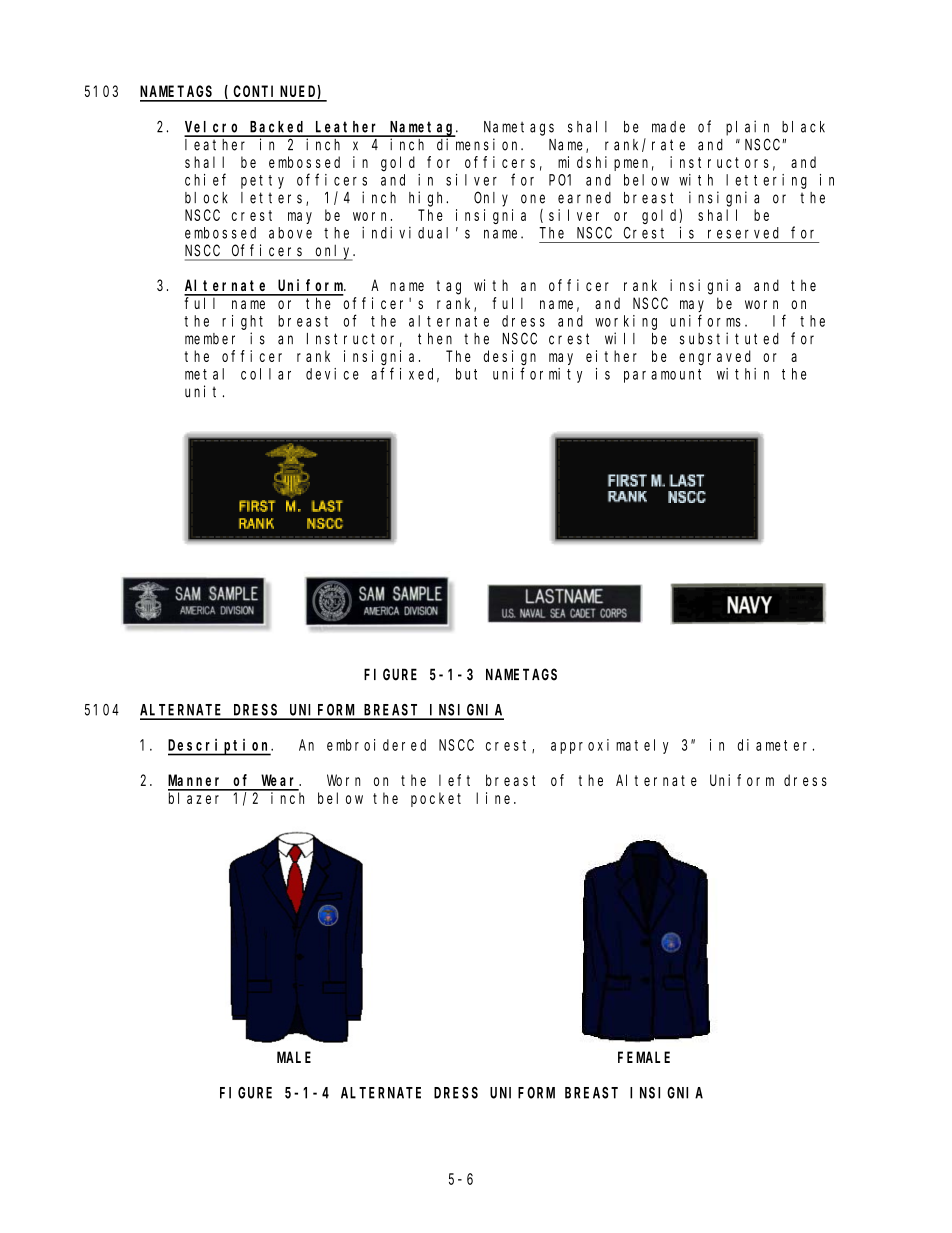  Describe the element at coordinates (290, 233) in the screenshot. I see `above` at that location.
